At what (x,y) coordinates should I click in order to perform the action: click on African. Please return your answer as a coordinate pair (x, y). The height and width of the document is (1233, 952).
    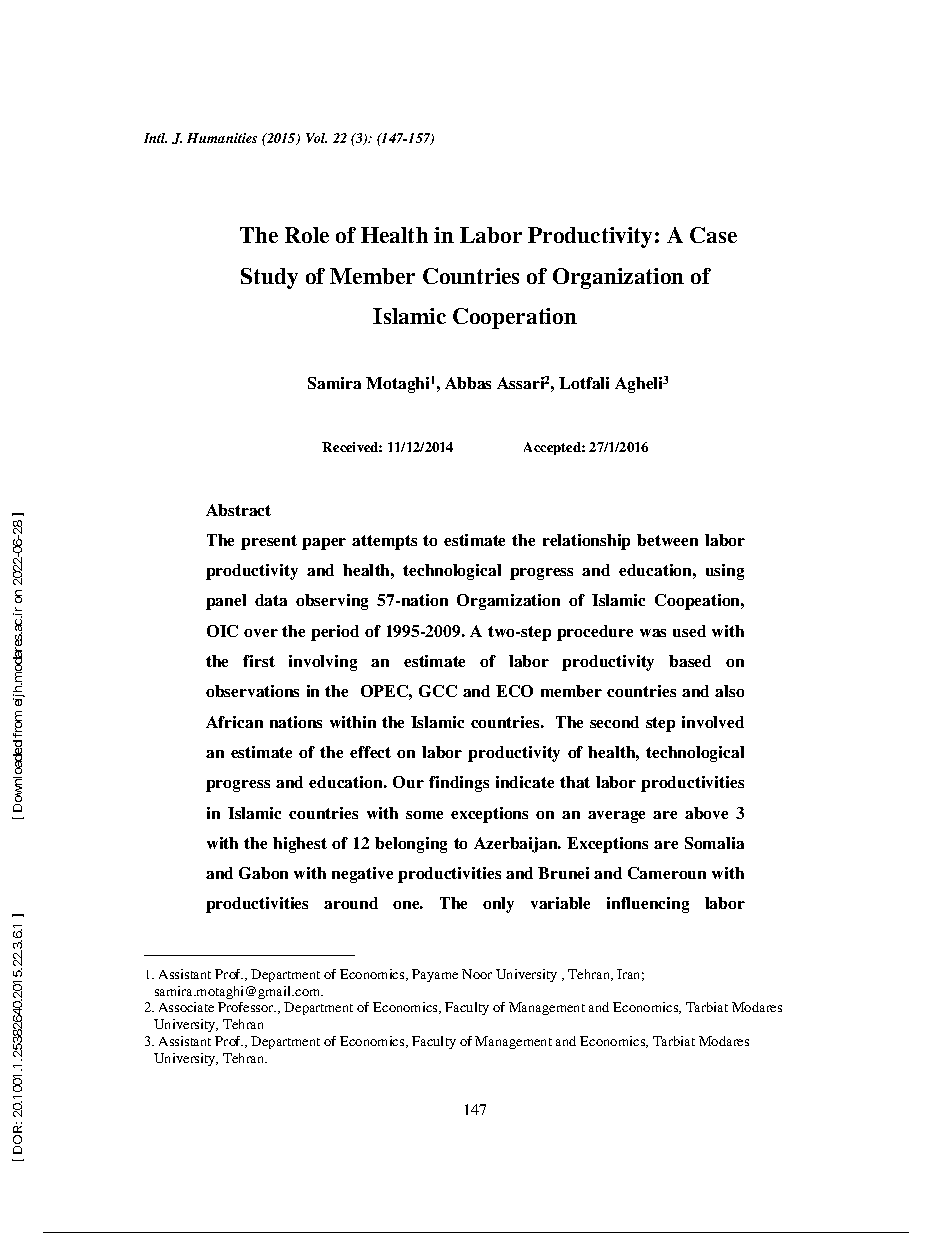
    Looking at the image, I should click on (234, 722).
